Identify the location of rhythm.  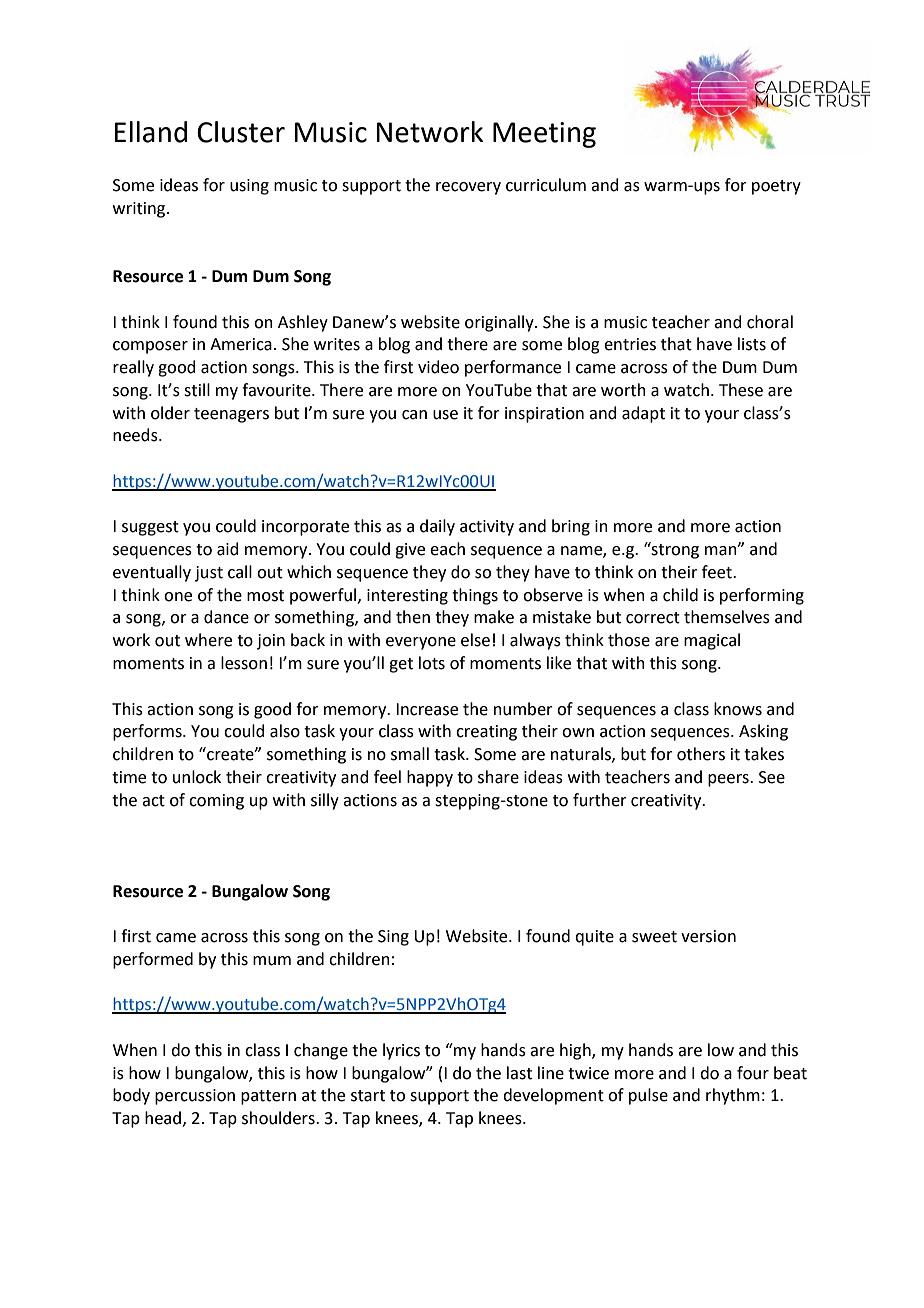
(733, 1096).
